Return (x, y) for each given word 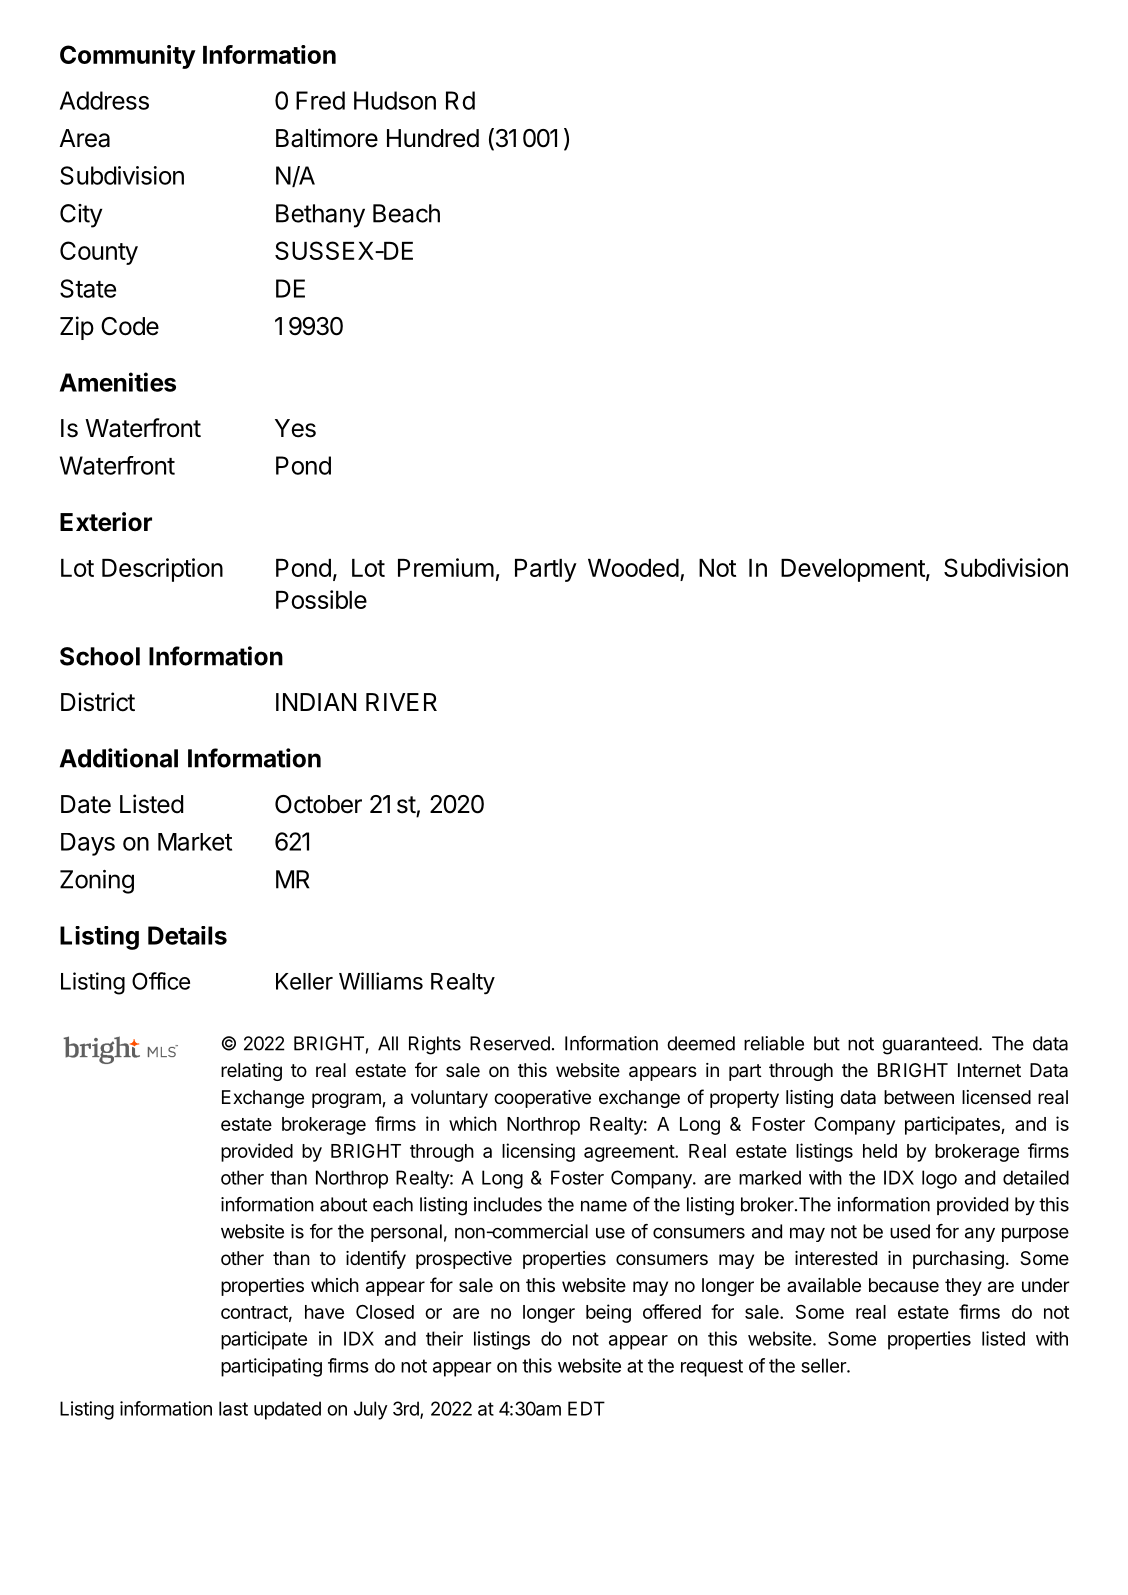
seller (824, 1365)
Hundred (433, 138)
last (233, 1408)
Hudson (395, 100)
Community (128, 57)
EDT (586, 1408)
